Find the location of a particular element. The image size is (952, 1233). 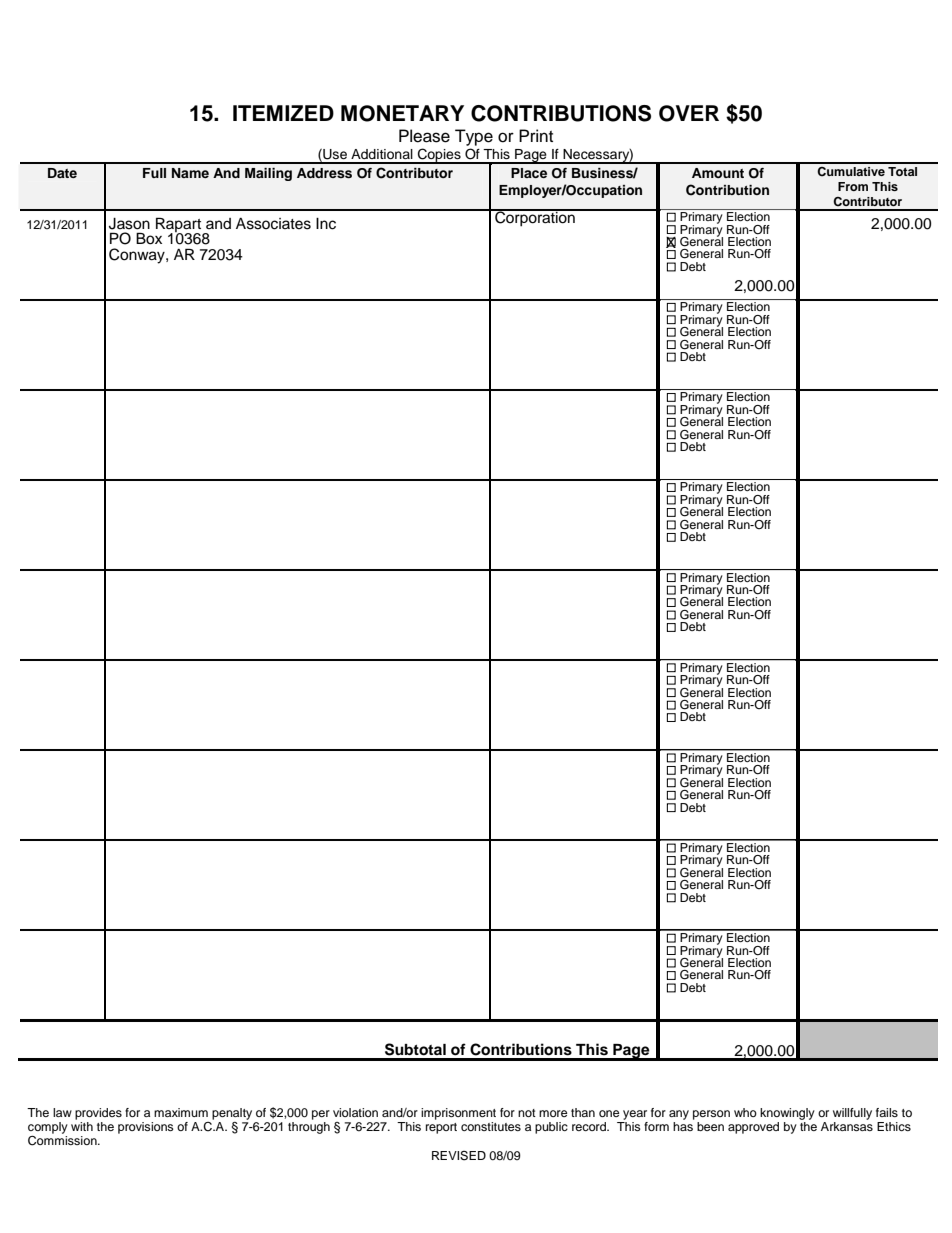

Type is located at coordinates (474, 137).
